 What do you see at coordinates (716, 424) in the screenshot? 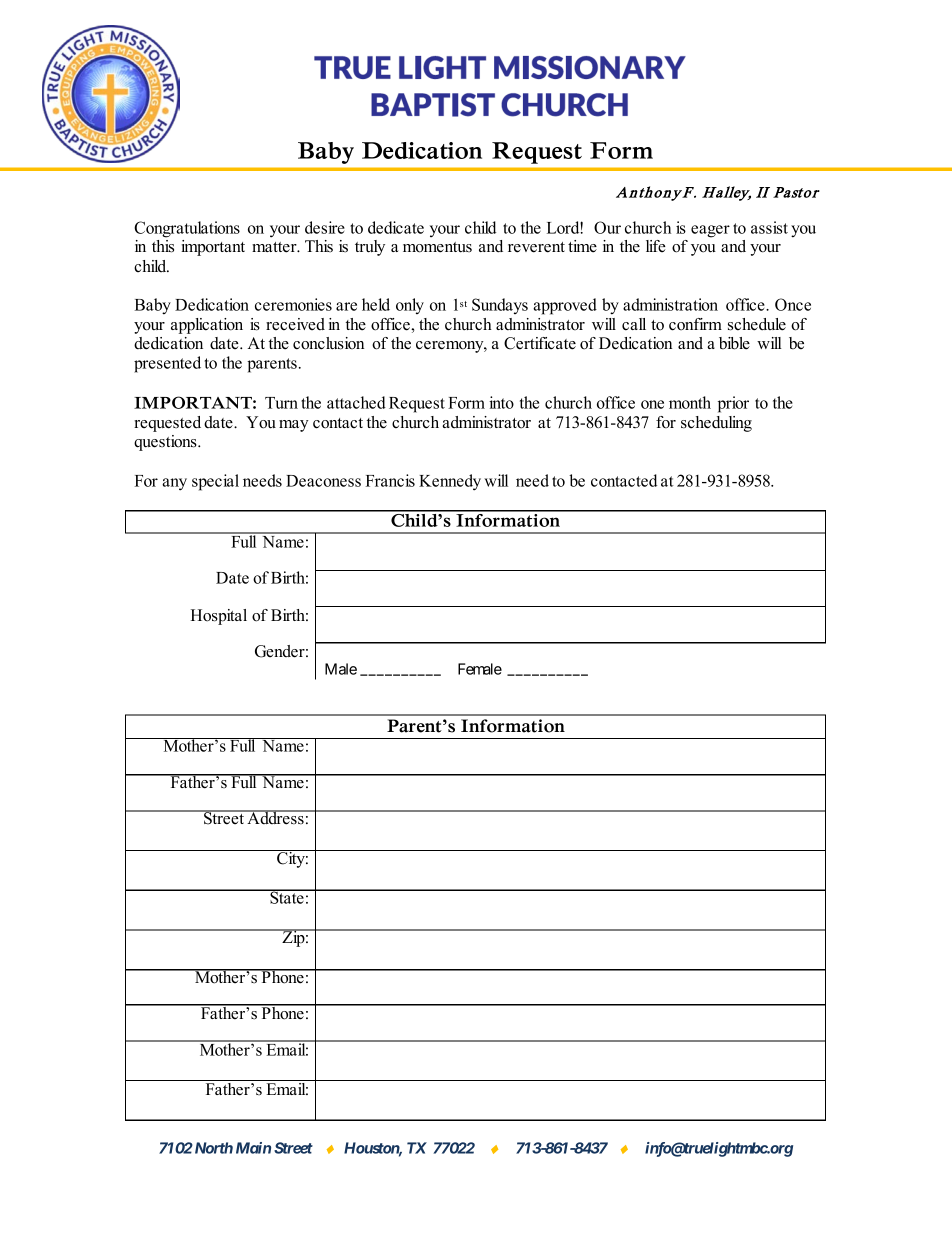
I see `scheduling` at bounding box center [716, 424].
